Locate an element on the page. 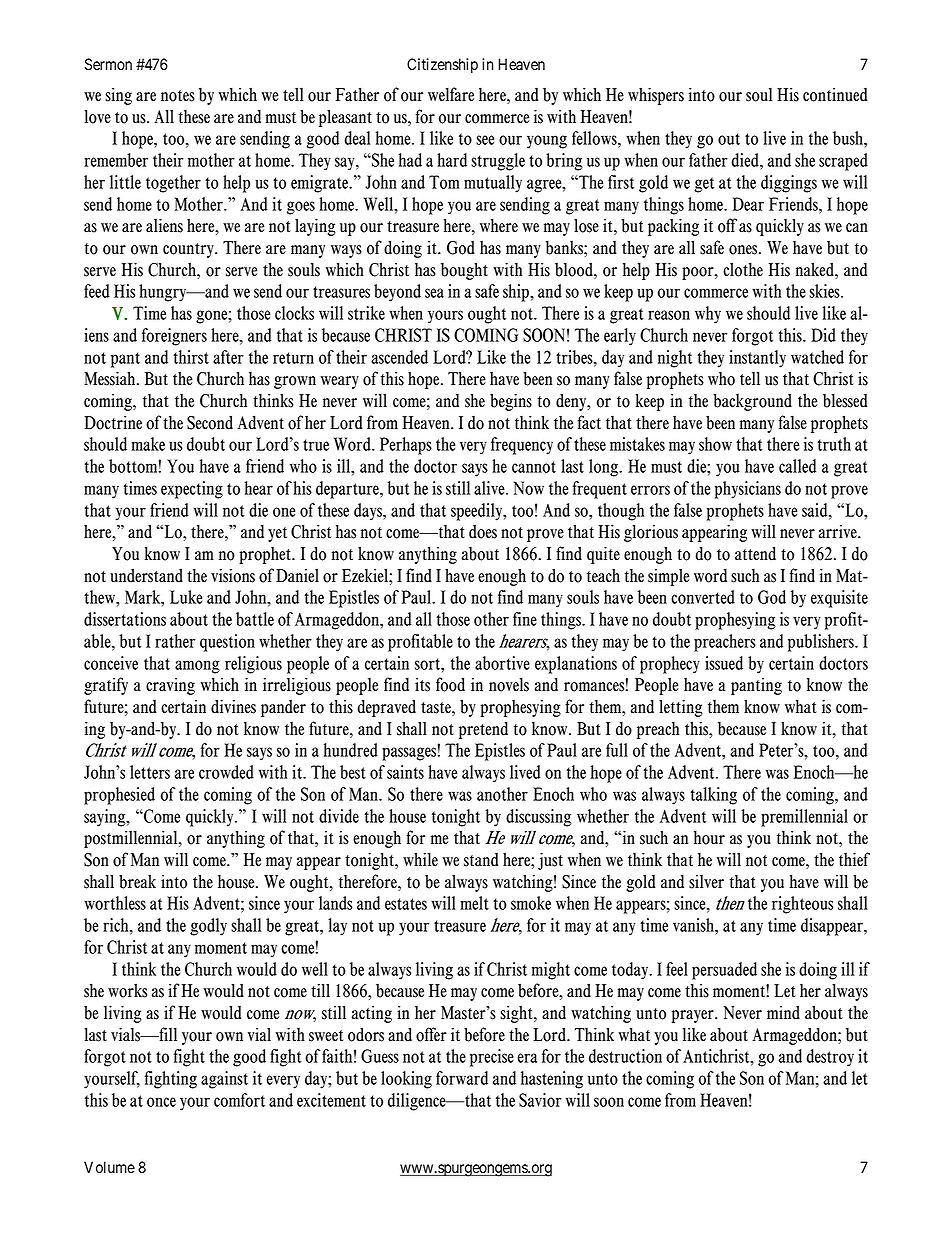  frequency is located at coordinates (522, 446).
